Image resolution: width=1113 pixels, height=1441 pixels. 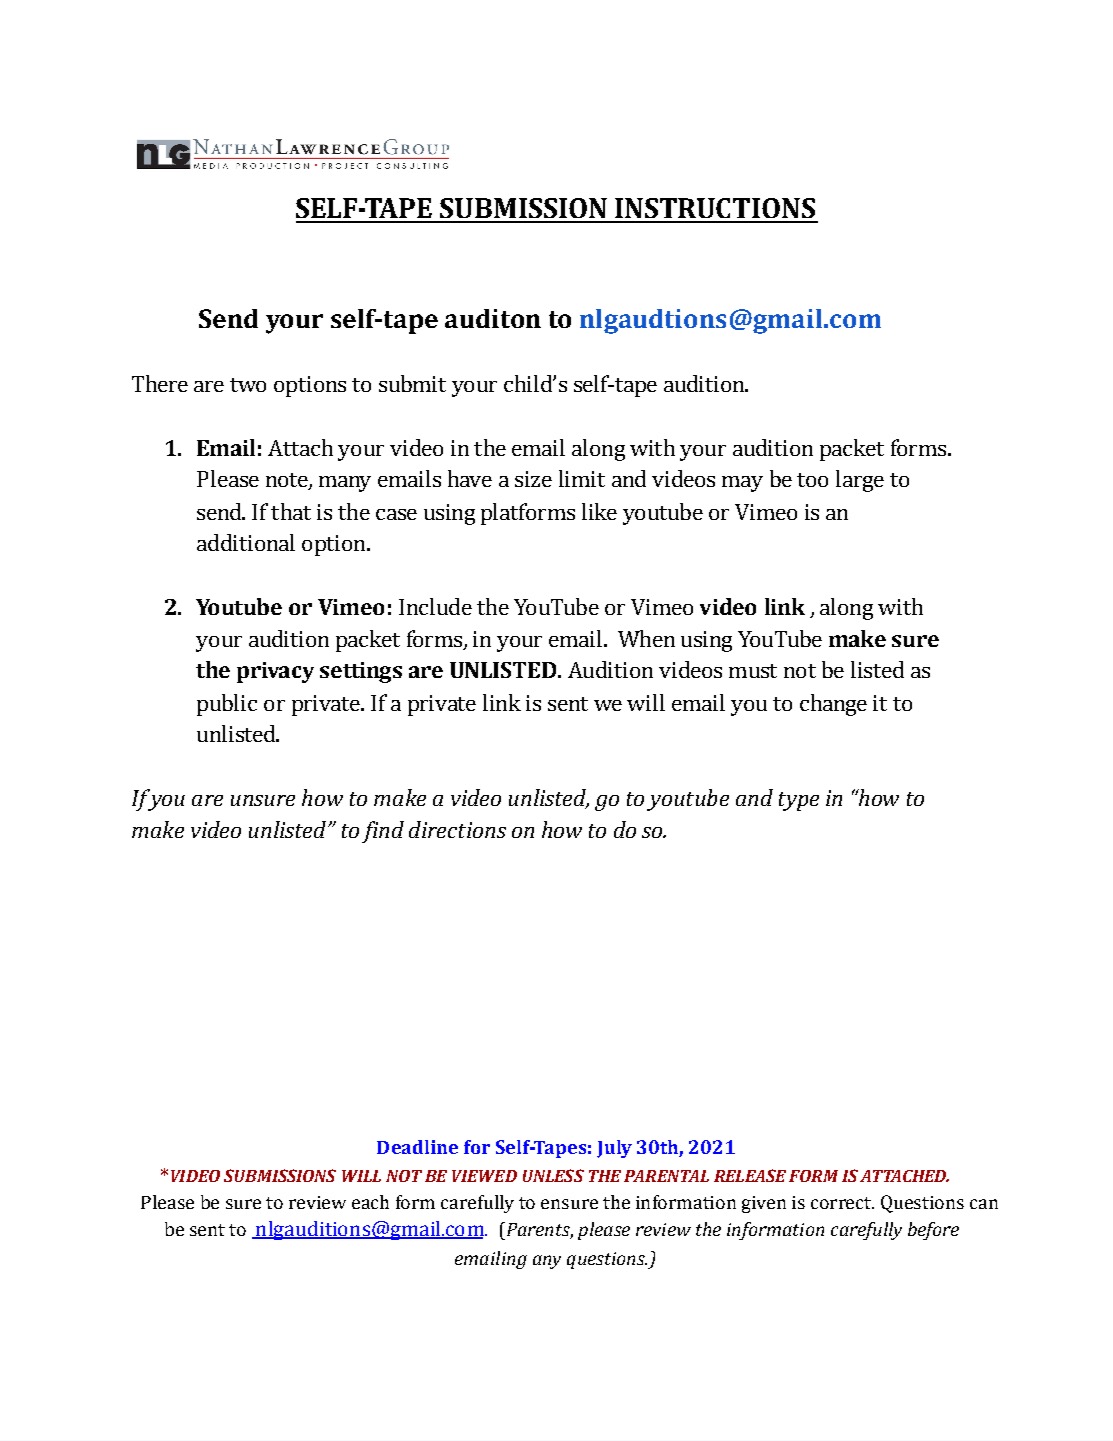 I want to click on submit, so click(x=412, y=383).
